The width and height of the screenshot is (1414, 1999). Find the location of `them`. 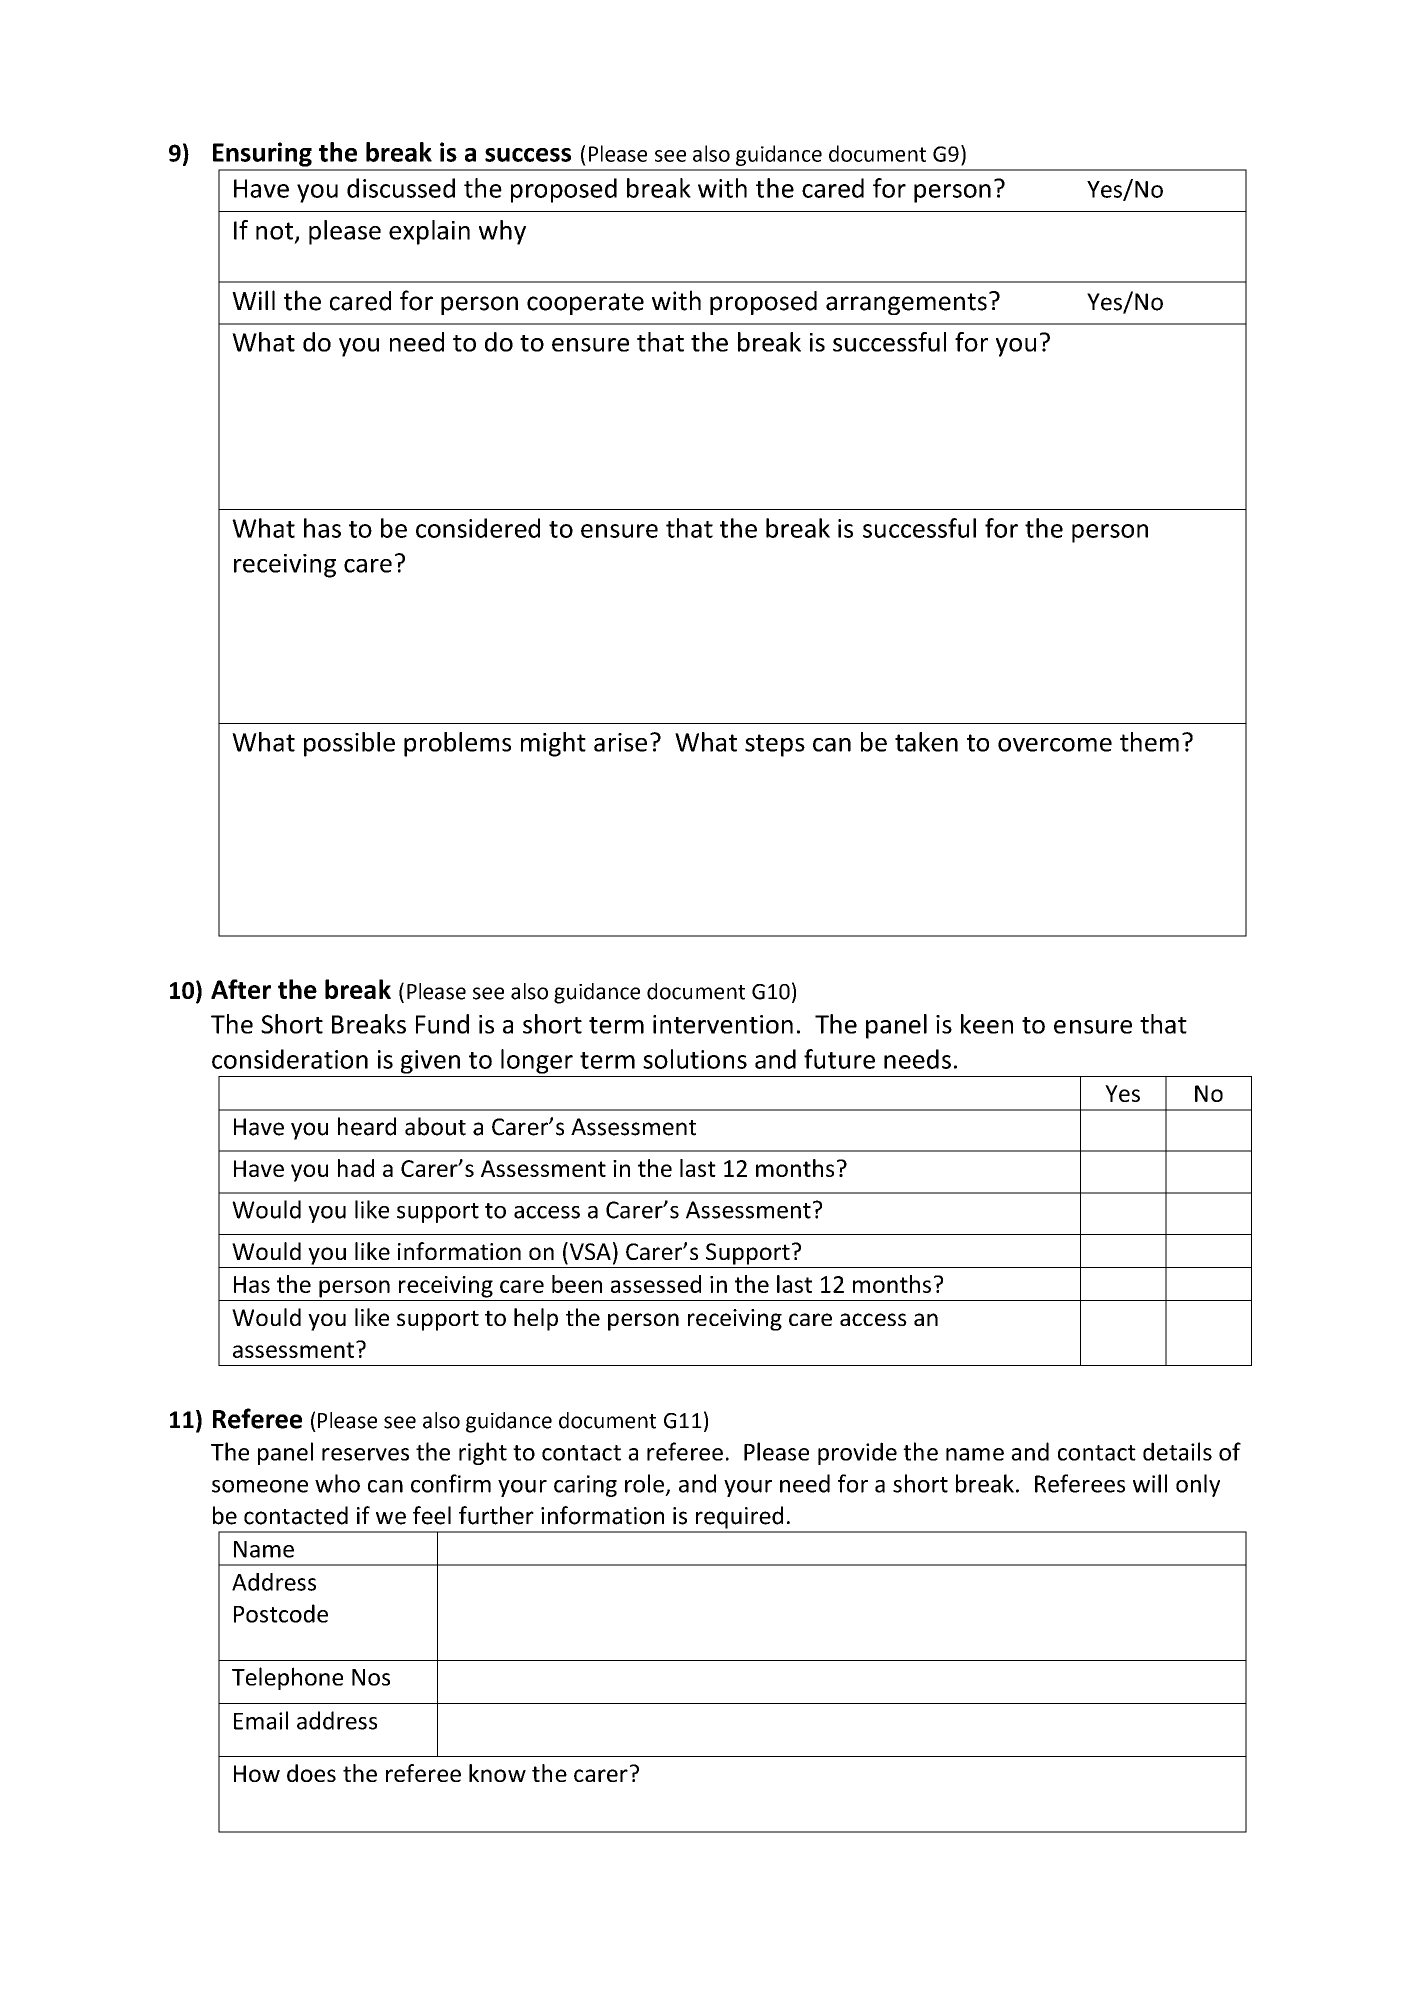

them is located at coordinates (1149, 742).
